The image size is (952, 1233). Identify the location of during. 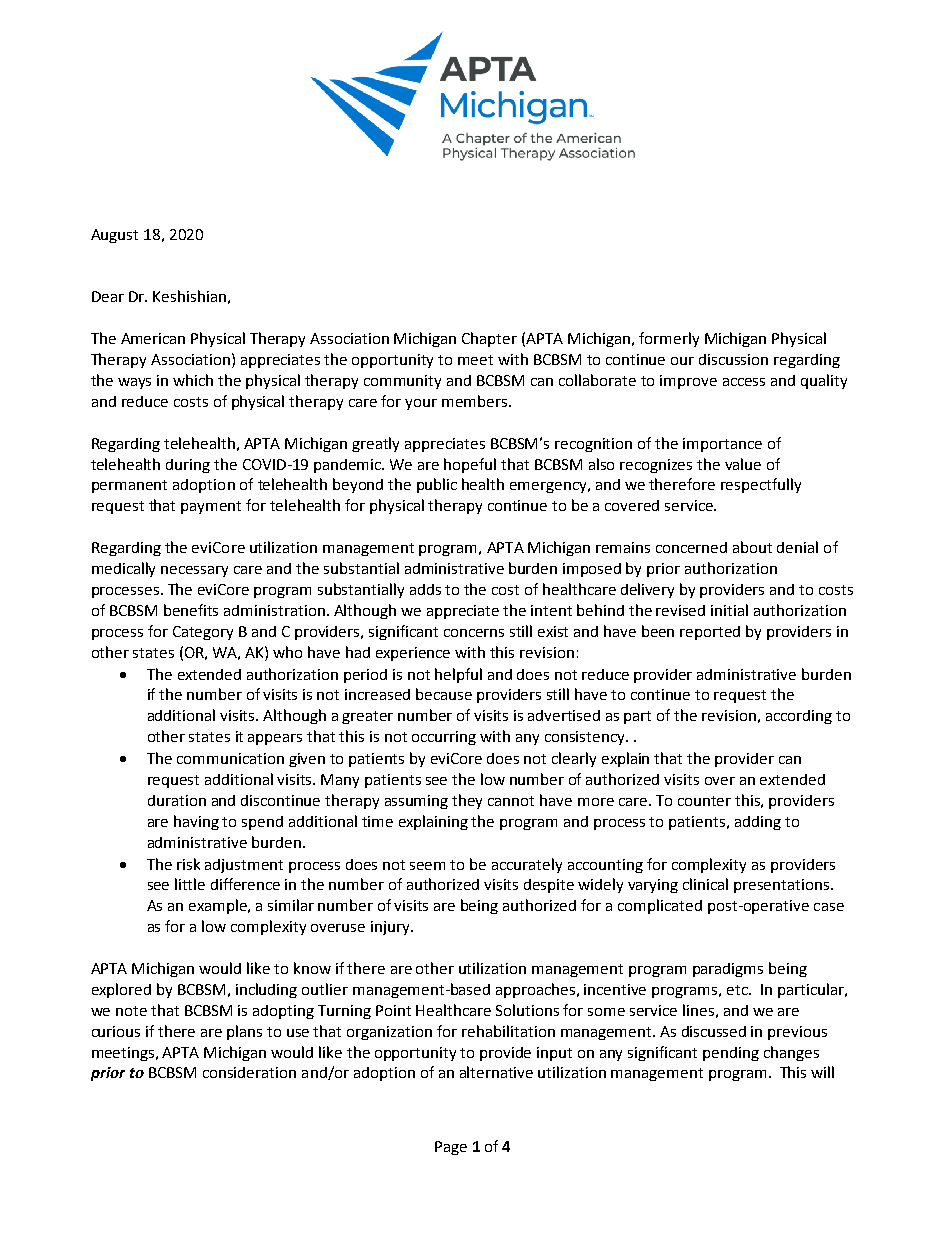
(188, 466).
